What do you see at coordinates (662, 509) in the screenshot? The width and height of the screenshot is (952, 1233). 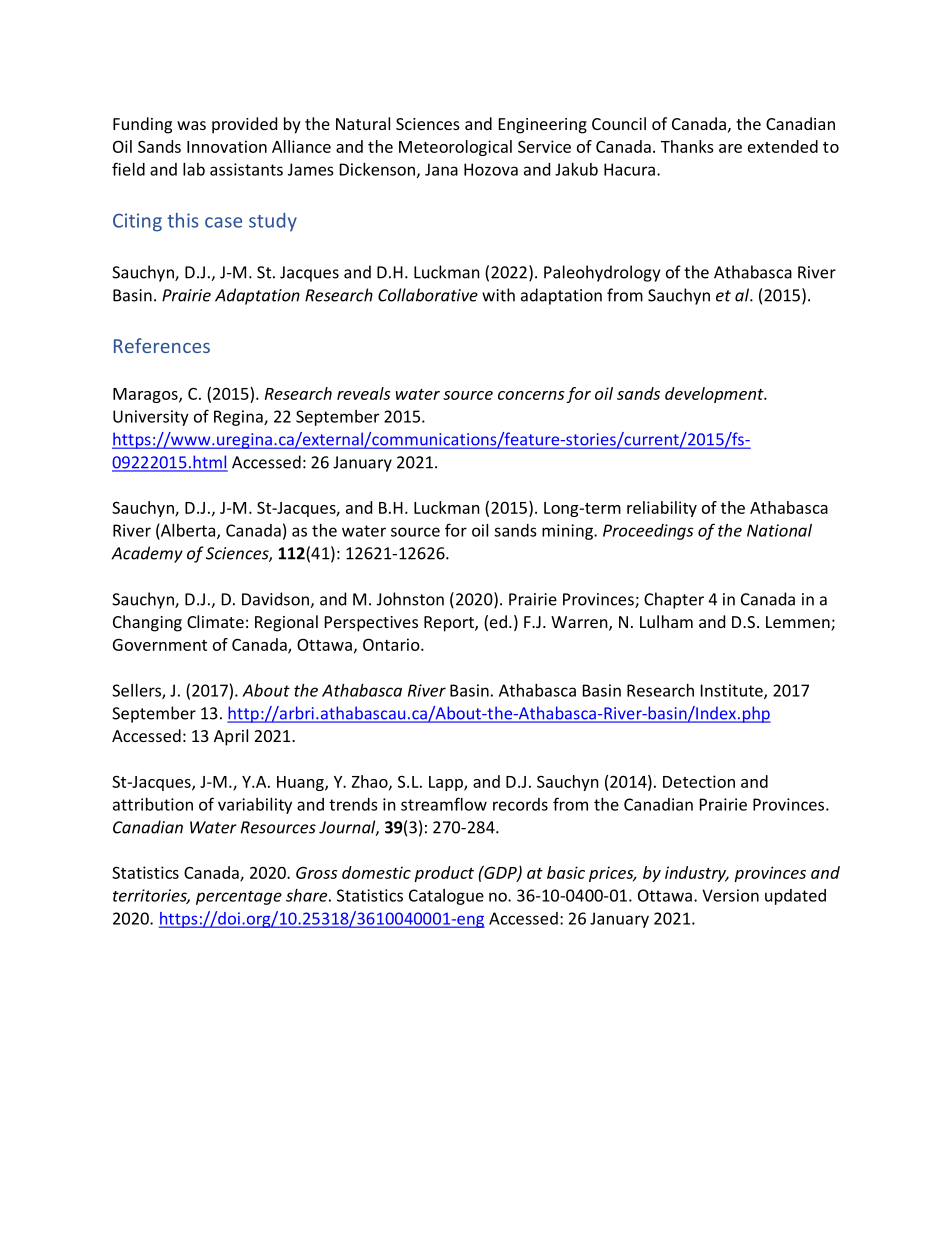 I see `reliability` at bounding box center [662, 509].
